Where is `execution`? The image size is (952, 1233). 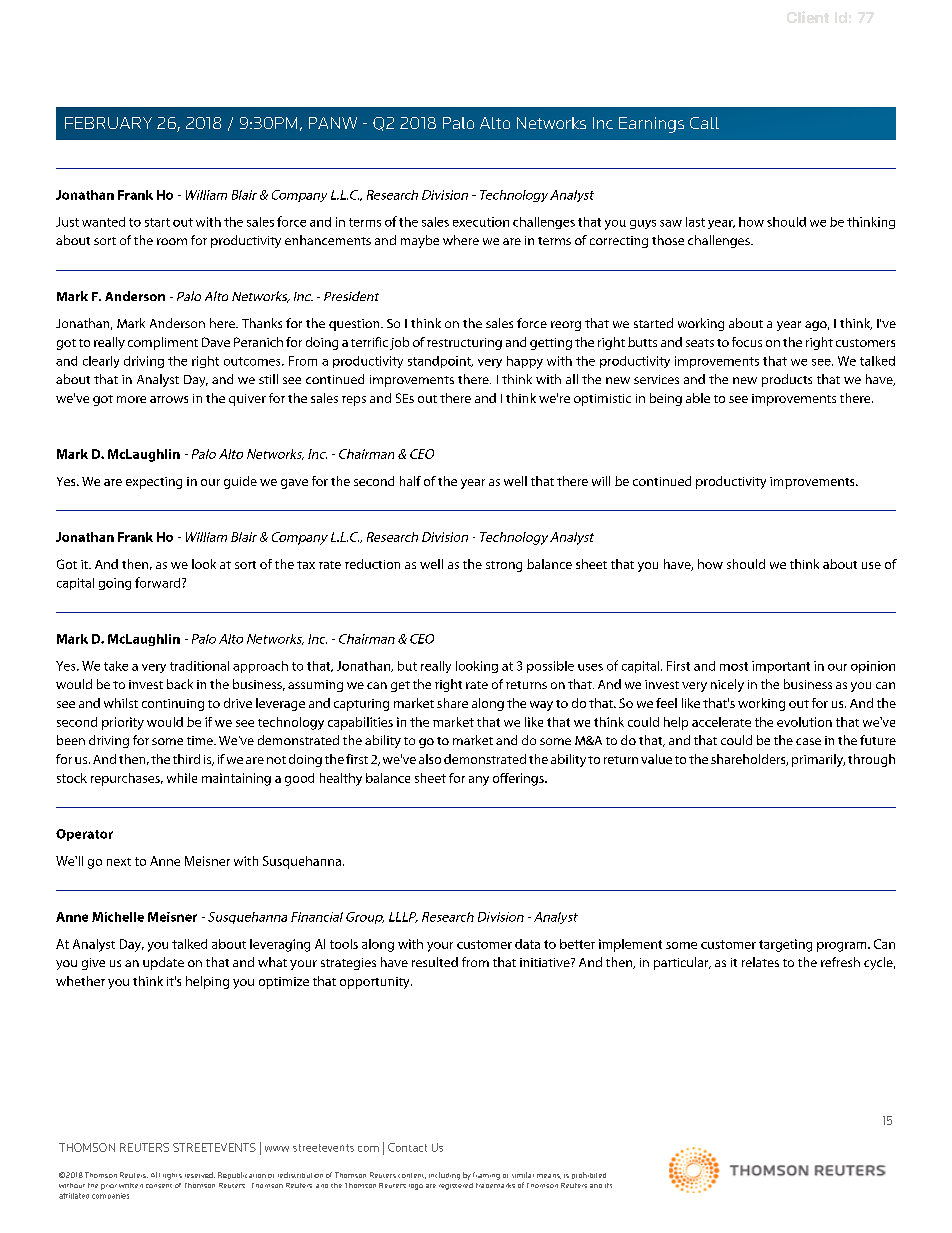
execution is located at coordinates (481, 222).
